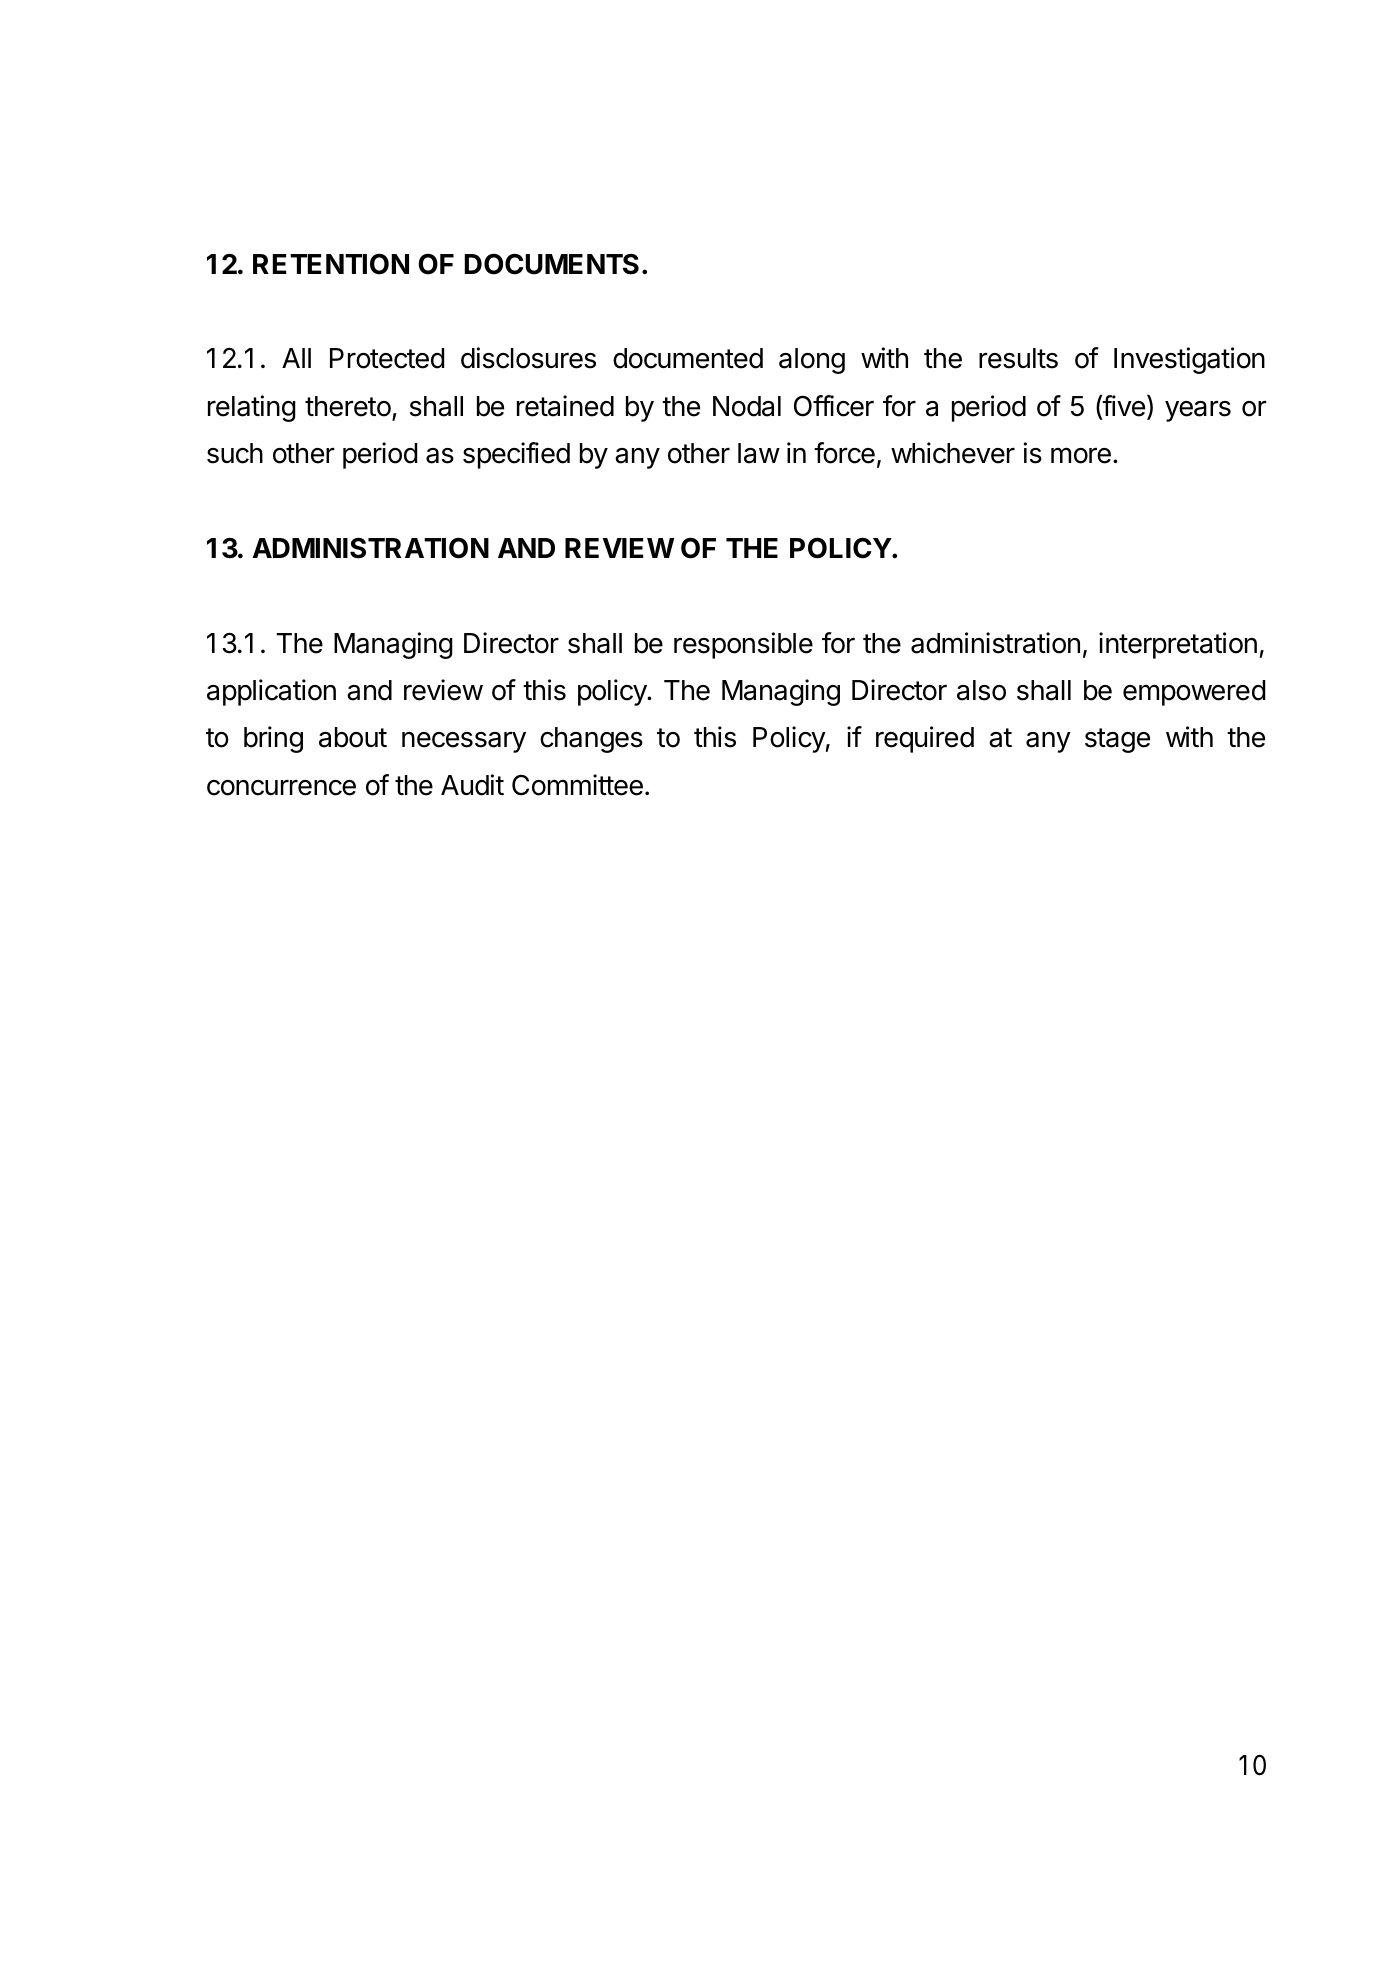 This document has width=1398, height=1979. Describe the element at coordinates (1178, 645) in the document. I see `interpretation` at that location.
